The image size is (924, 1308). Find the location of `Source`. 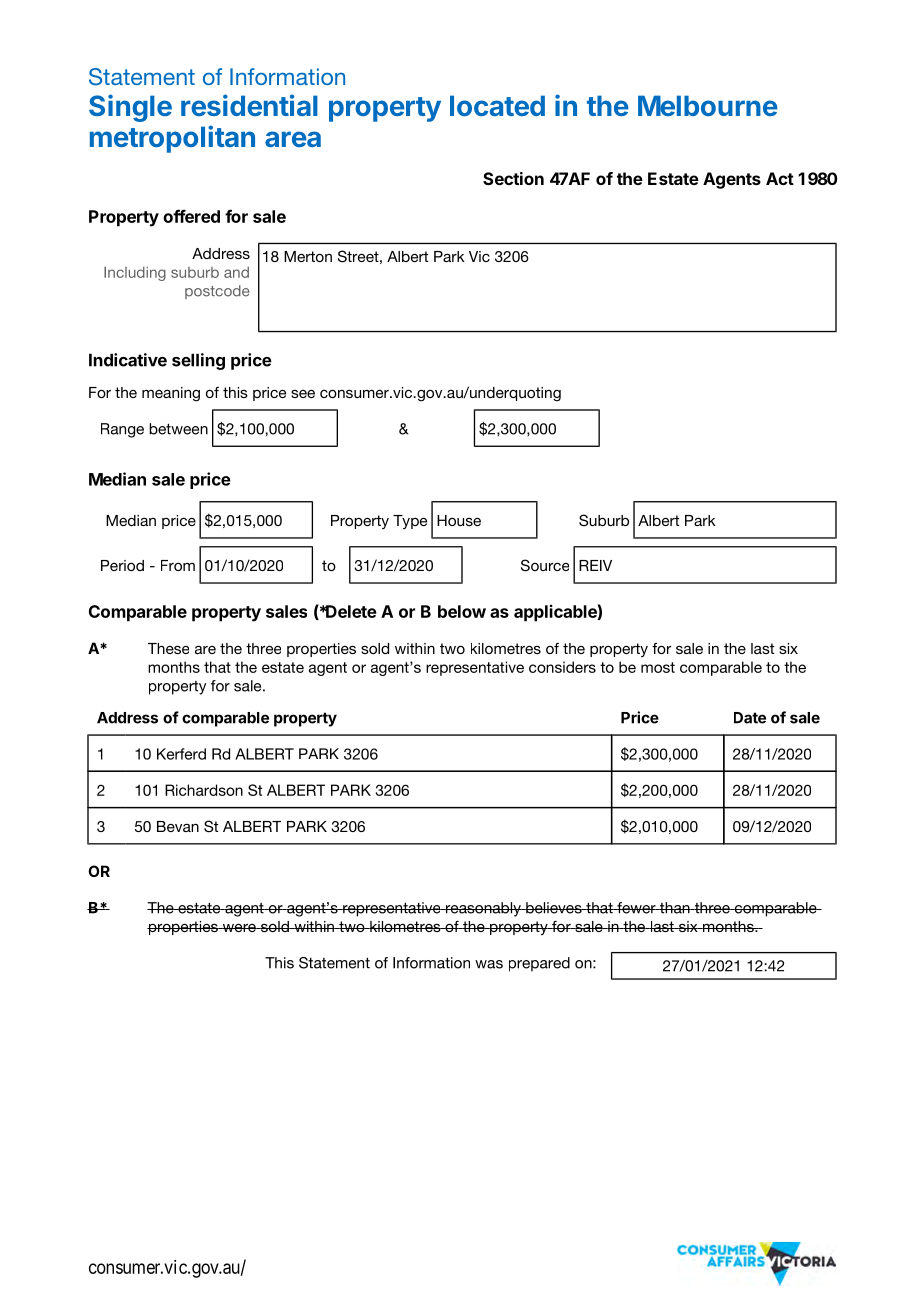

Source is located at coordinates (545, 565).
